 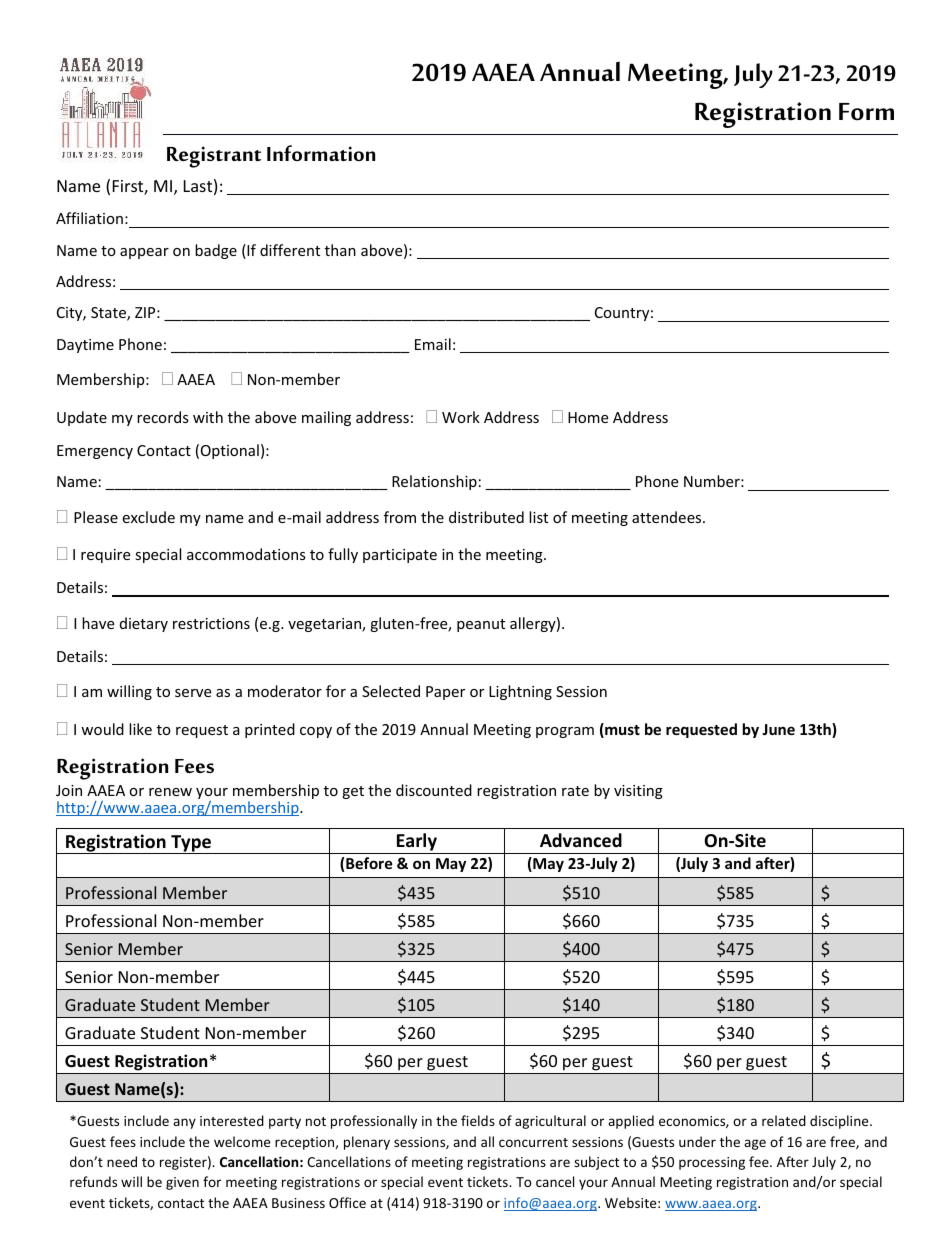 I want to click on Registrant, so click(x=214, y=157).
